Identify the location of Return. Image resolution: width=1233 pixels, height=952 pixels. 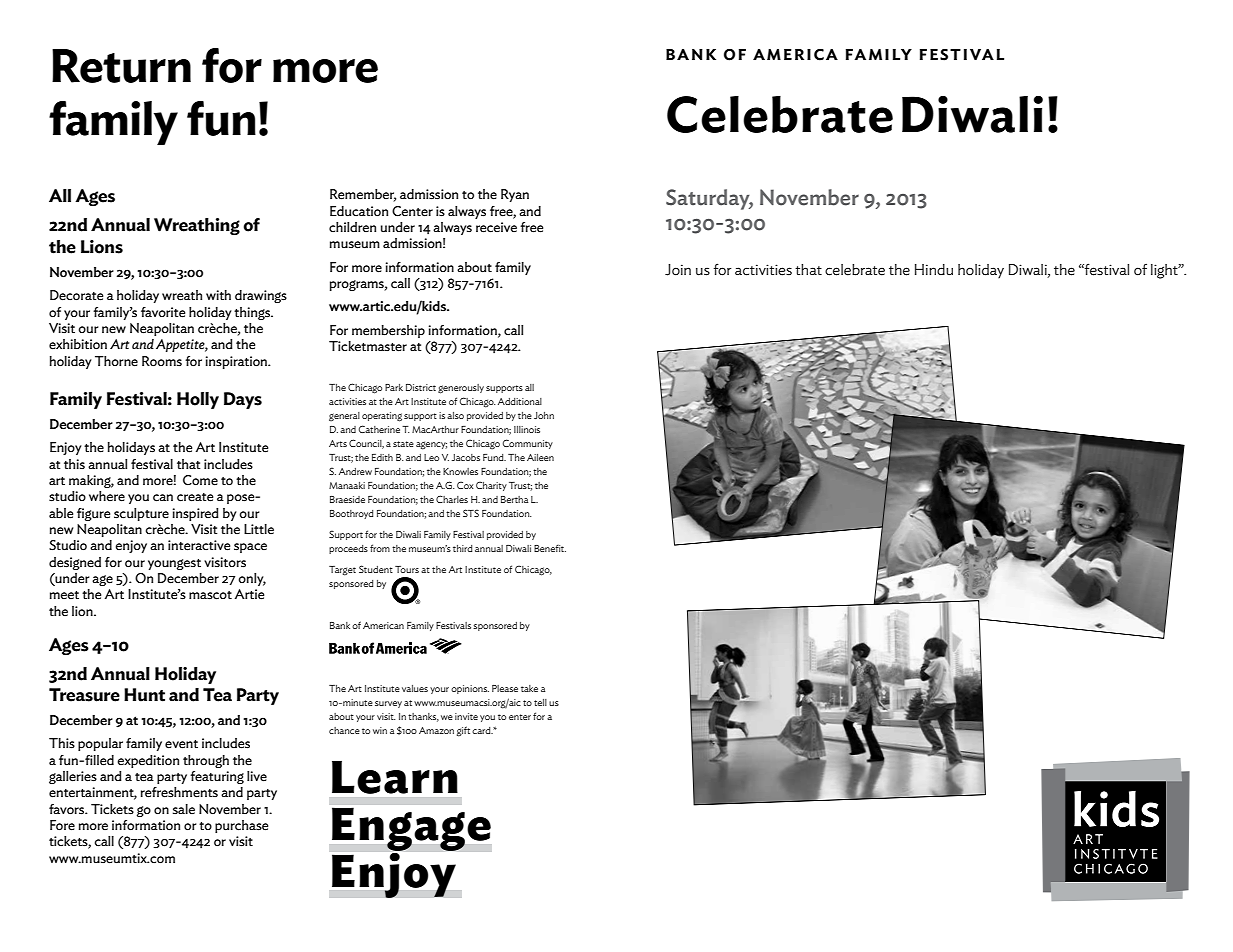
(121, 66).
